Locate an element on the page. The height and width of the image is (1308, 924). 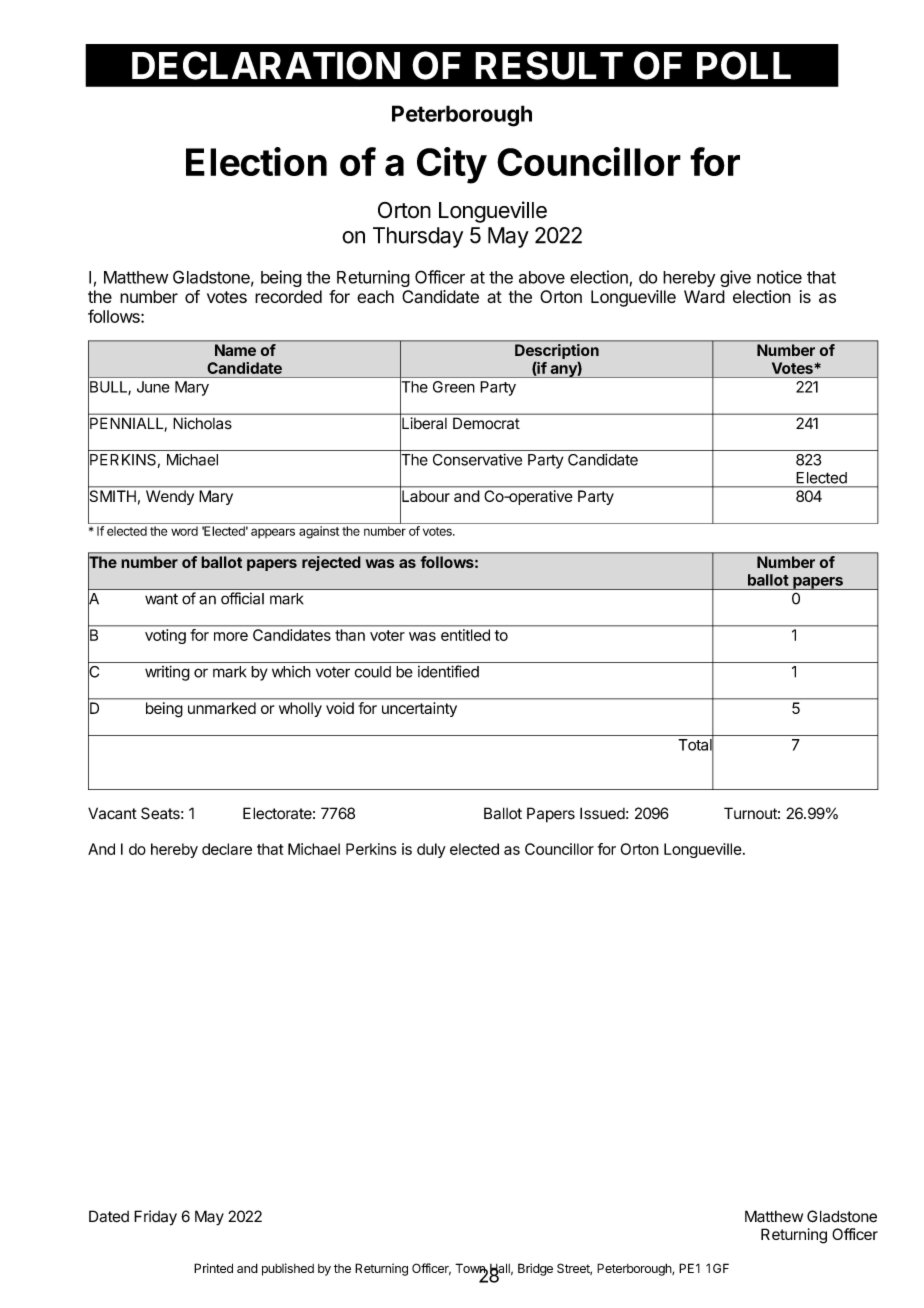
DECLARATION is located at coordinates (266, 65).
